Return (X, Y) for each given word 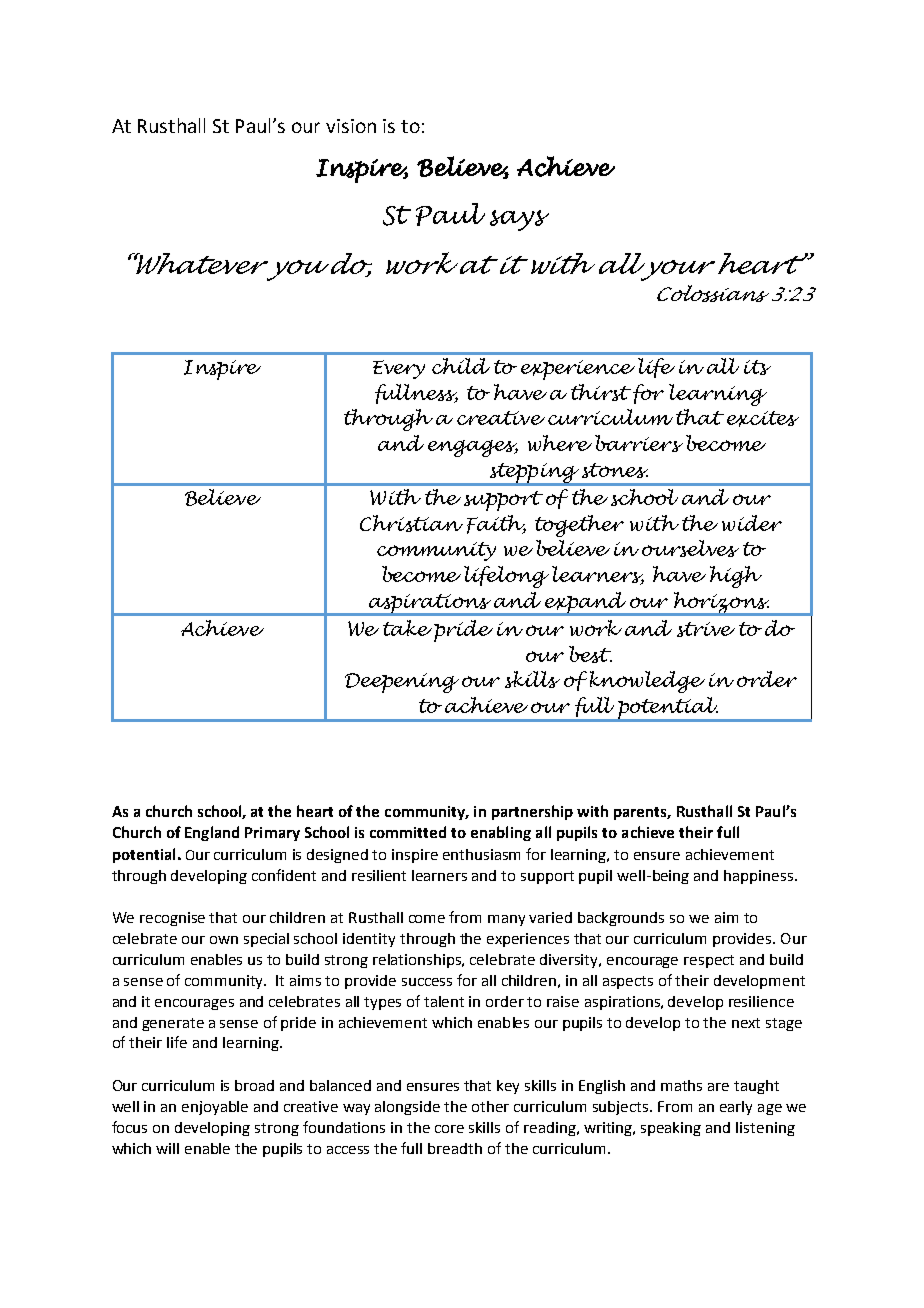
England (212, 833)
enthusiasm (481, 854)
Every (399, 369)
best (590, 654)
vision (351, 126)
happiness (758, 877)
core (449, 1129)
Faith (496, 524)
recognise (172, 919)
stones (615, 470)
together (579, 526)
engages (473, 448)
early (736, 1108)
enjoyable (215, 1108)
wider (752, 523)
